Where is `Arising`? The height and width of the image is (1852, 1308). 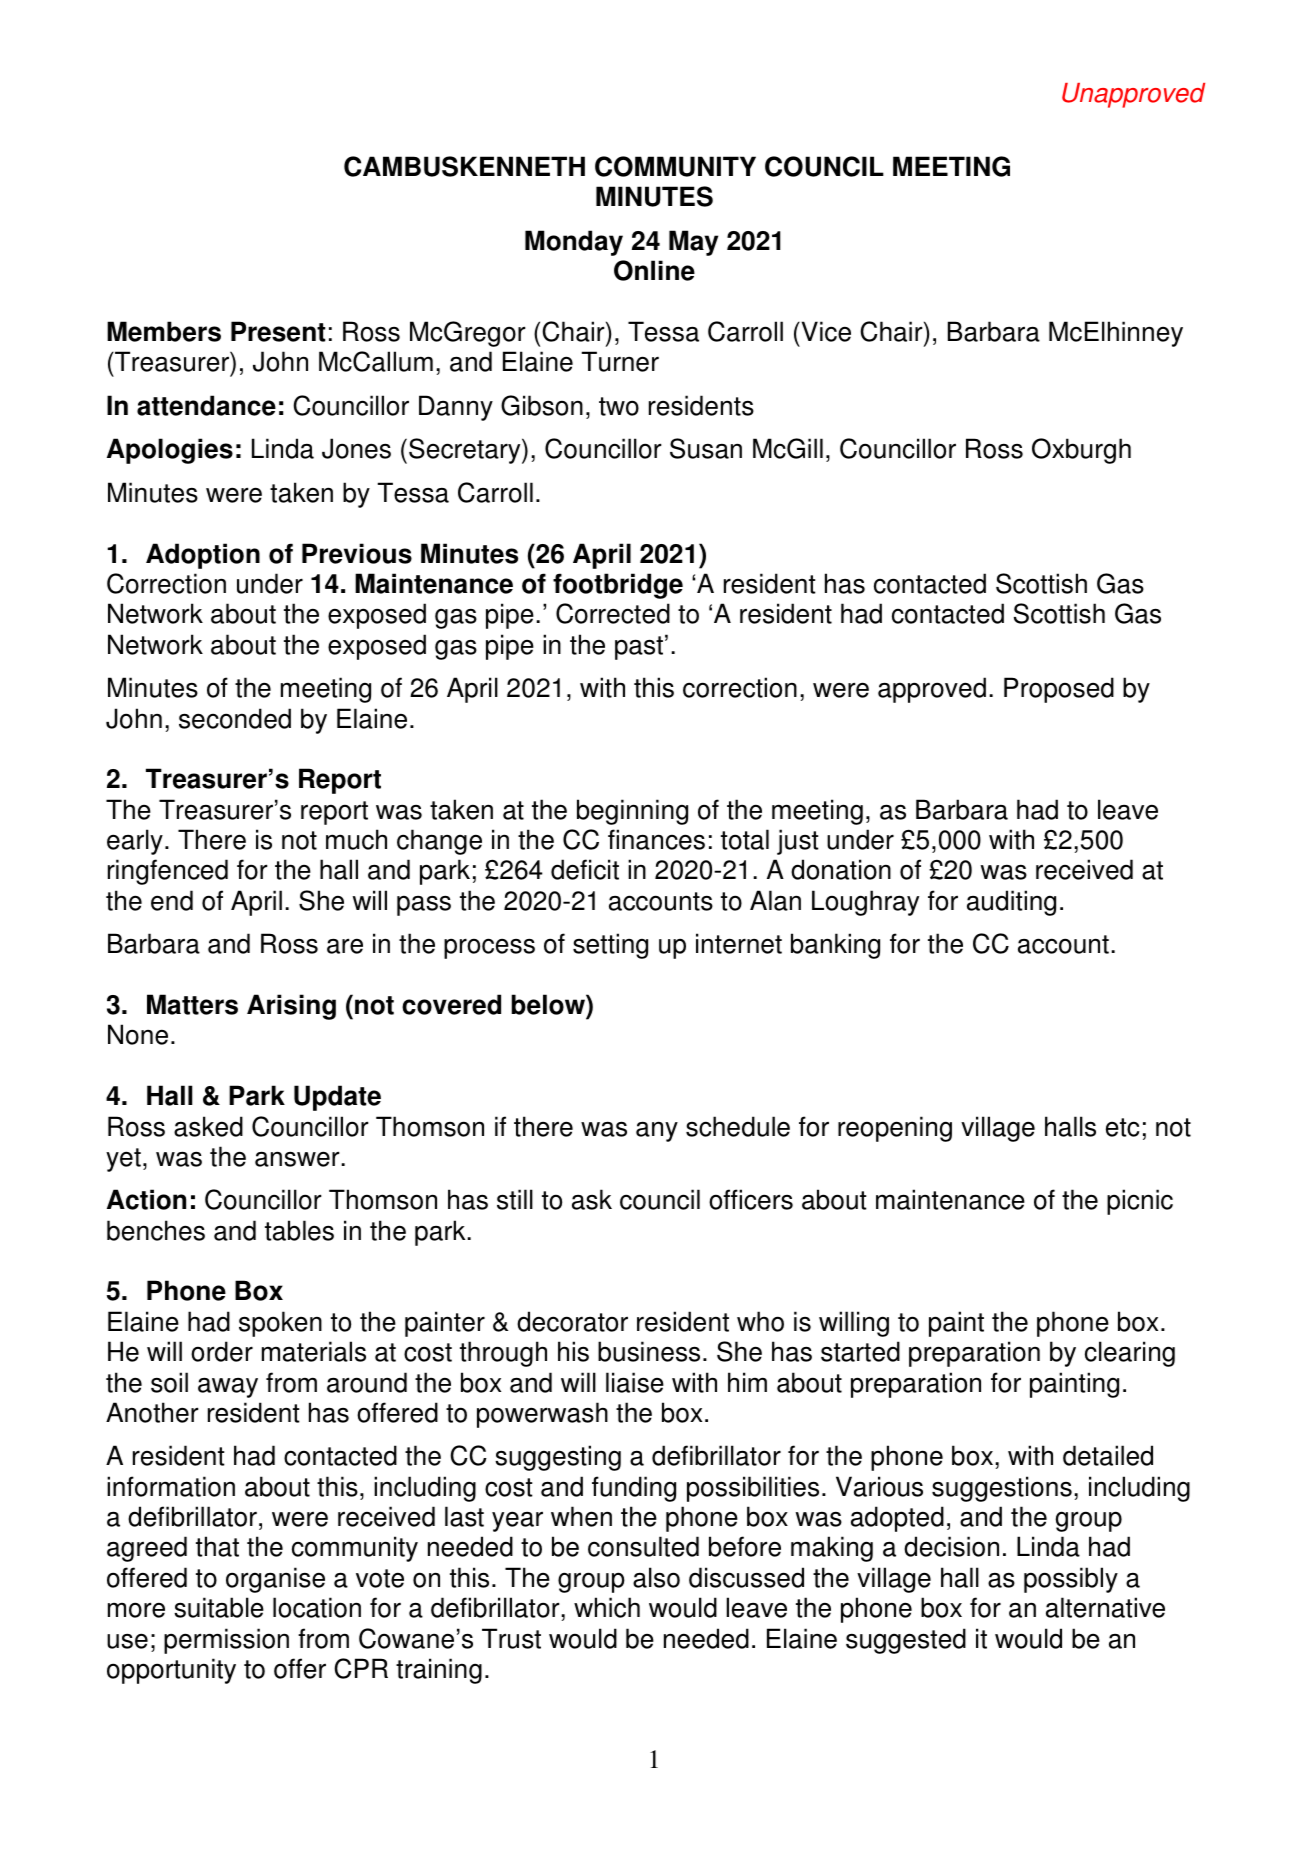
Arising is located at coordinates (291, 1007).
